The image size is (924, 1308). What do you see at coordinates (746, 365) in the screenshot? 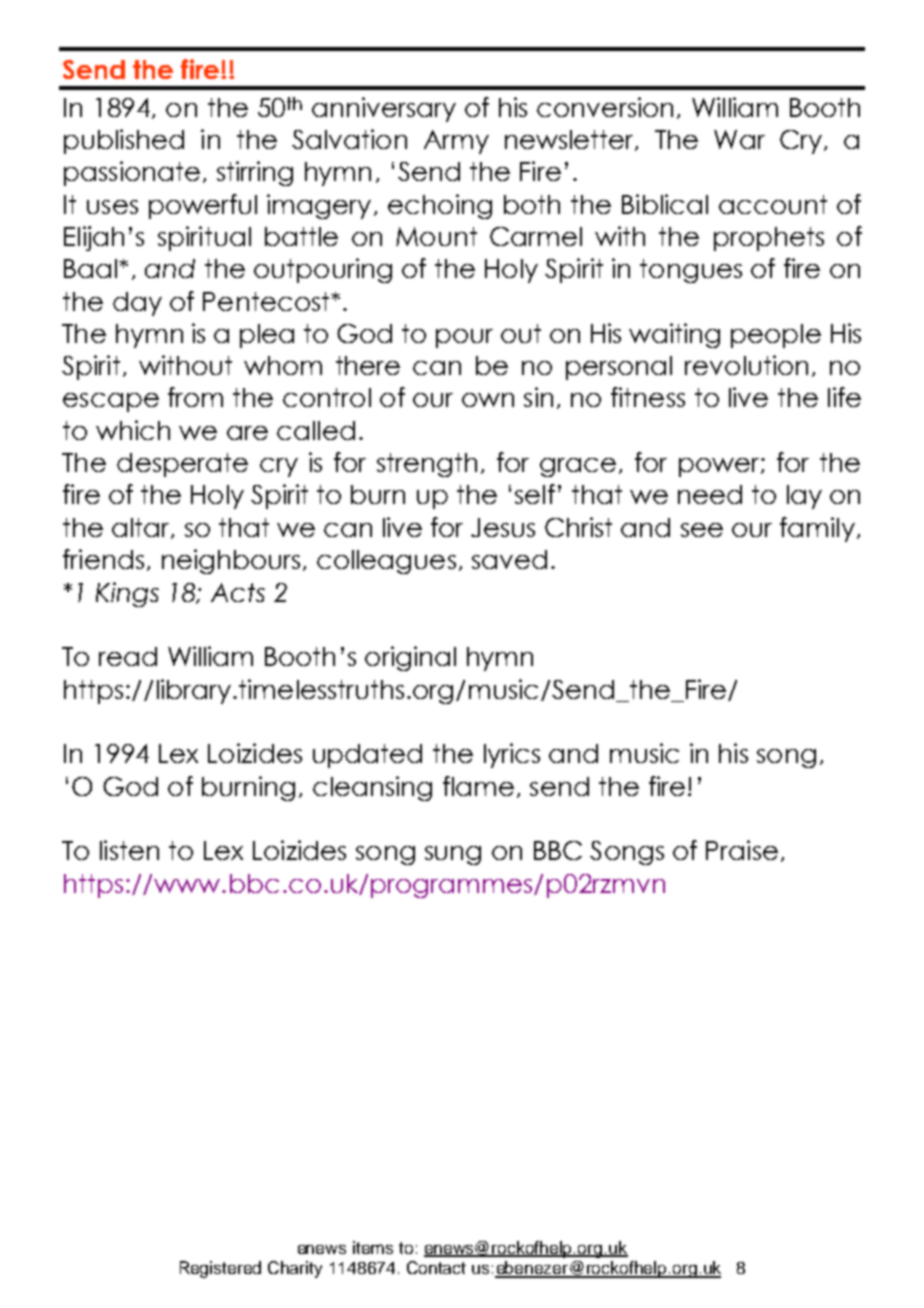
I see `revolution` at bounding box center [746, 365].
